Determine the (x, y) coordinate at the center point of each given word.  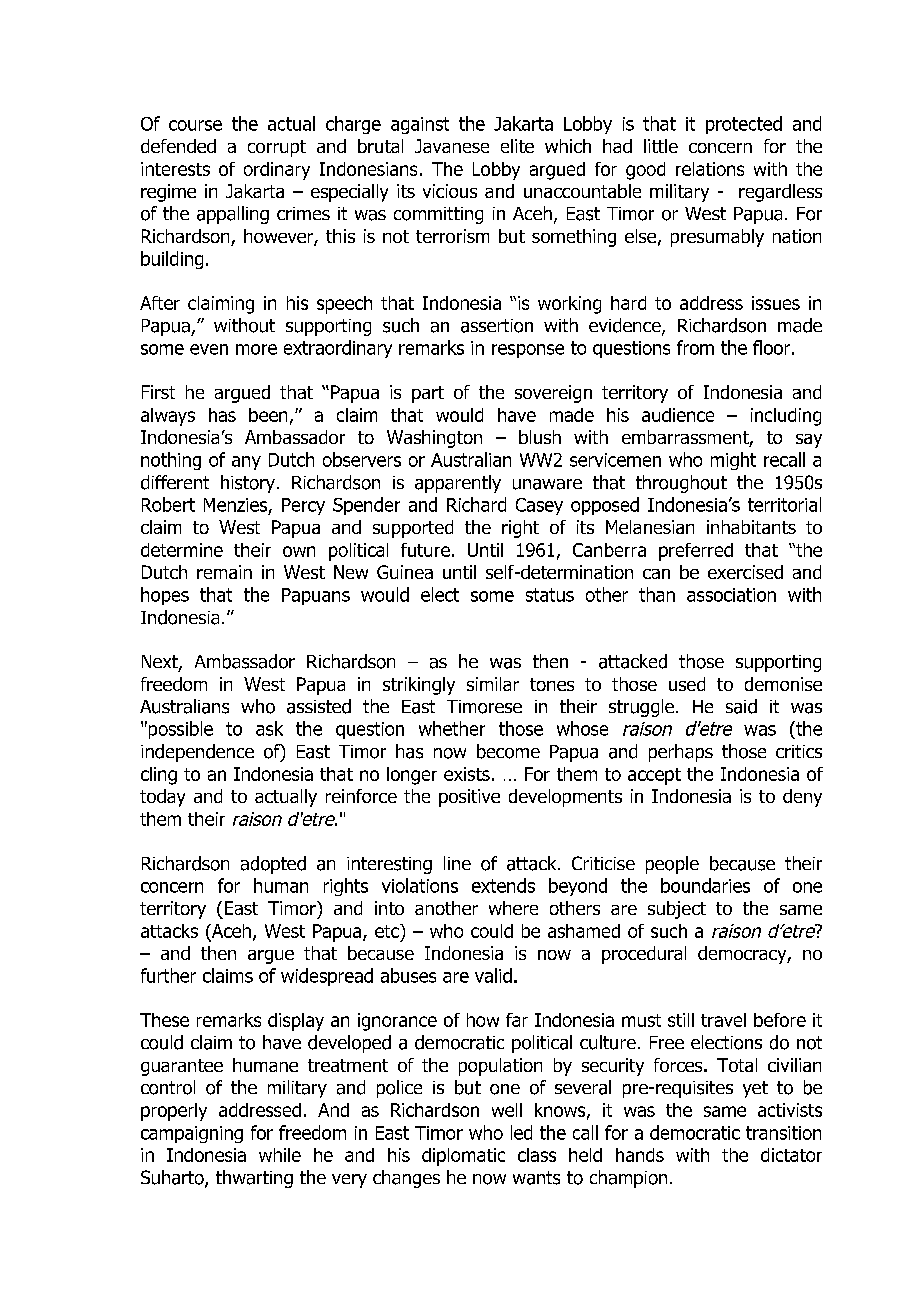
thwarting (254, 1179)
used (687, 684)
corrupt (277, 148)
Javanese (452, 146)
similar (493, 684)
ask (269, 728)
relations (710, 169)
